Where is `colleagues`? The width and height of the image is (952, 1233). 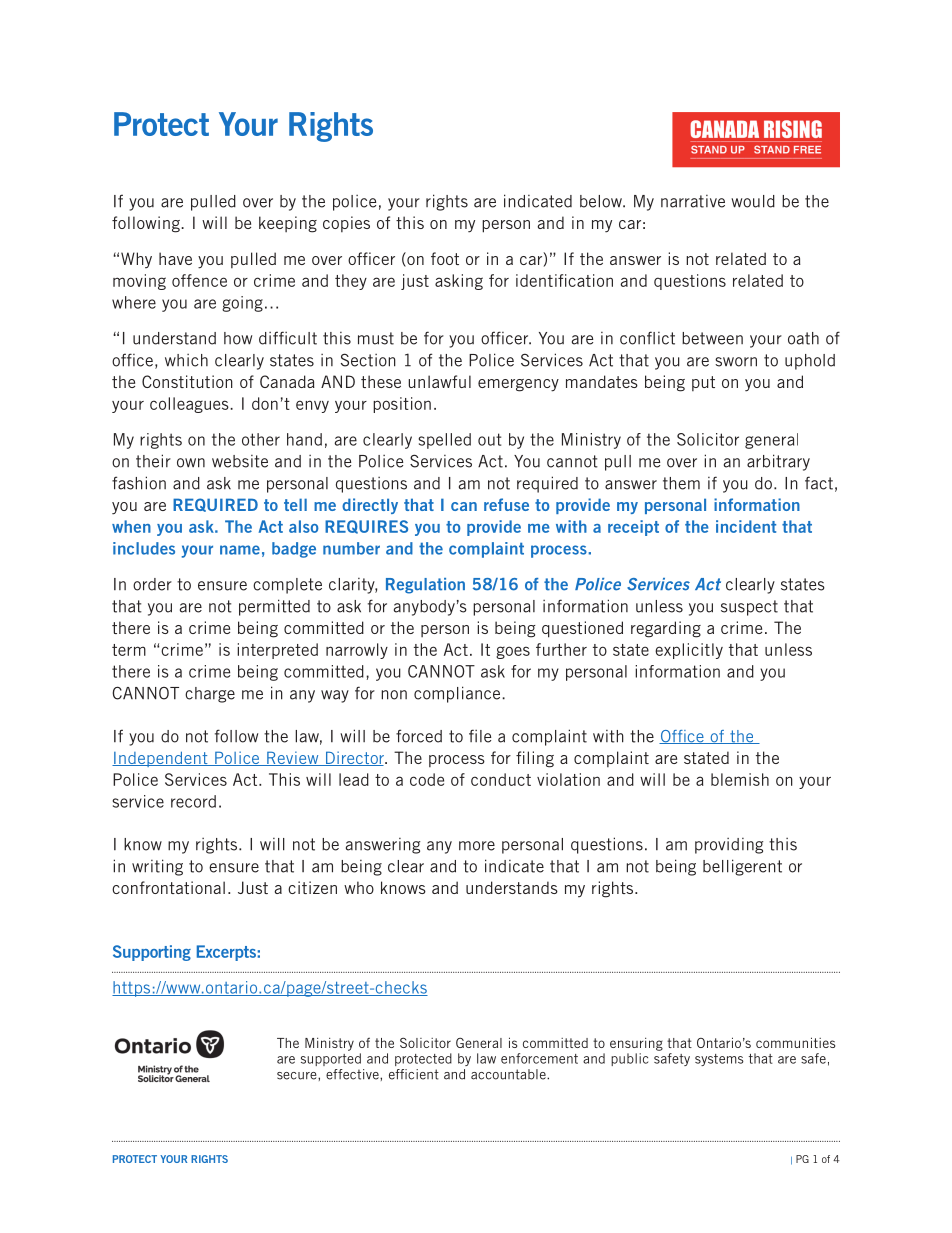
colleagues is located at coordinates (190, 405).
